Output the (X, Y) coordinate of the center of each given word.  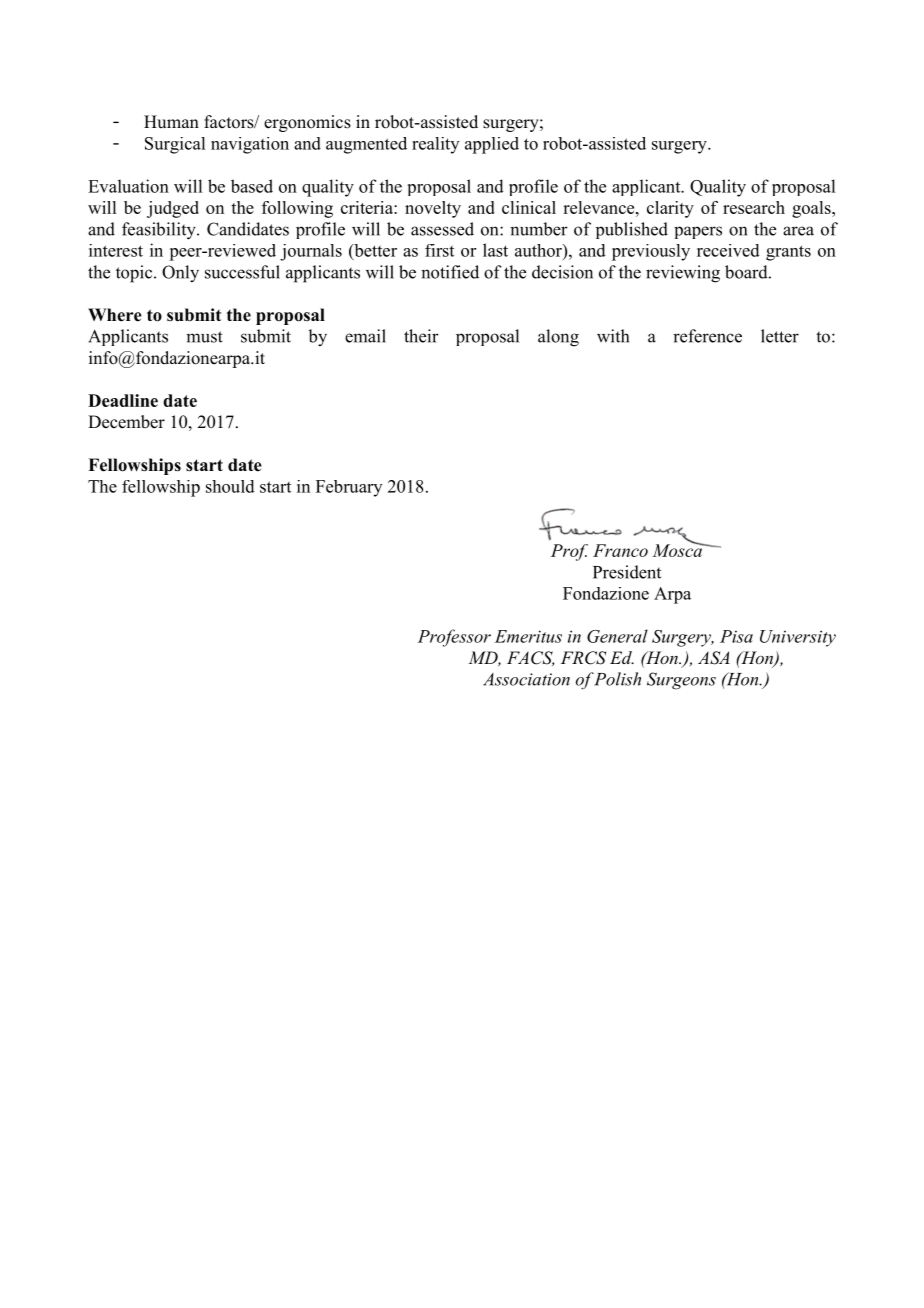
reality (435, 145)
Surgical (175, 145)
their (421, 336)
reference (707, 336)
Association (526, 679)
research (754, 207)
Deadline (123, 400)
